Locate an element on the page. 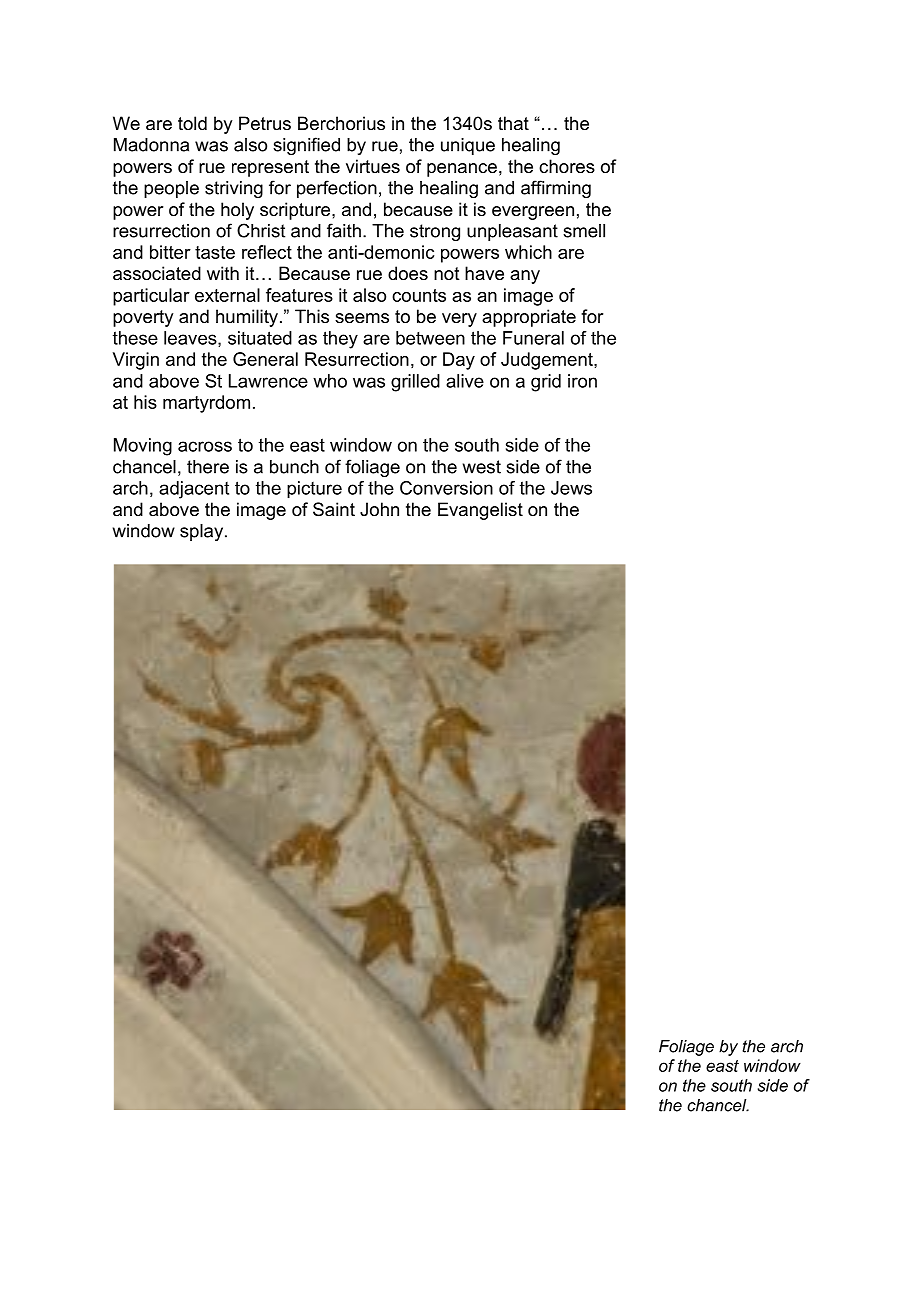  unpleasant is located at coordinates (512, 232).
